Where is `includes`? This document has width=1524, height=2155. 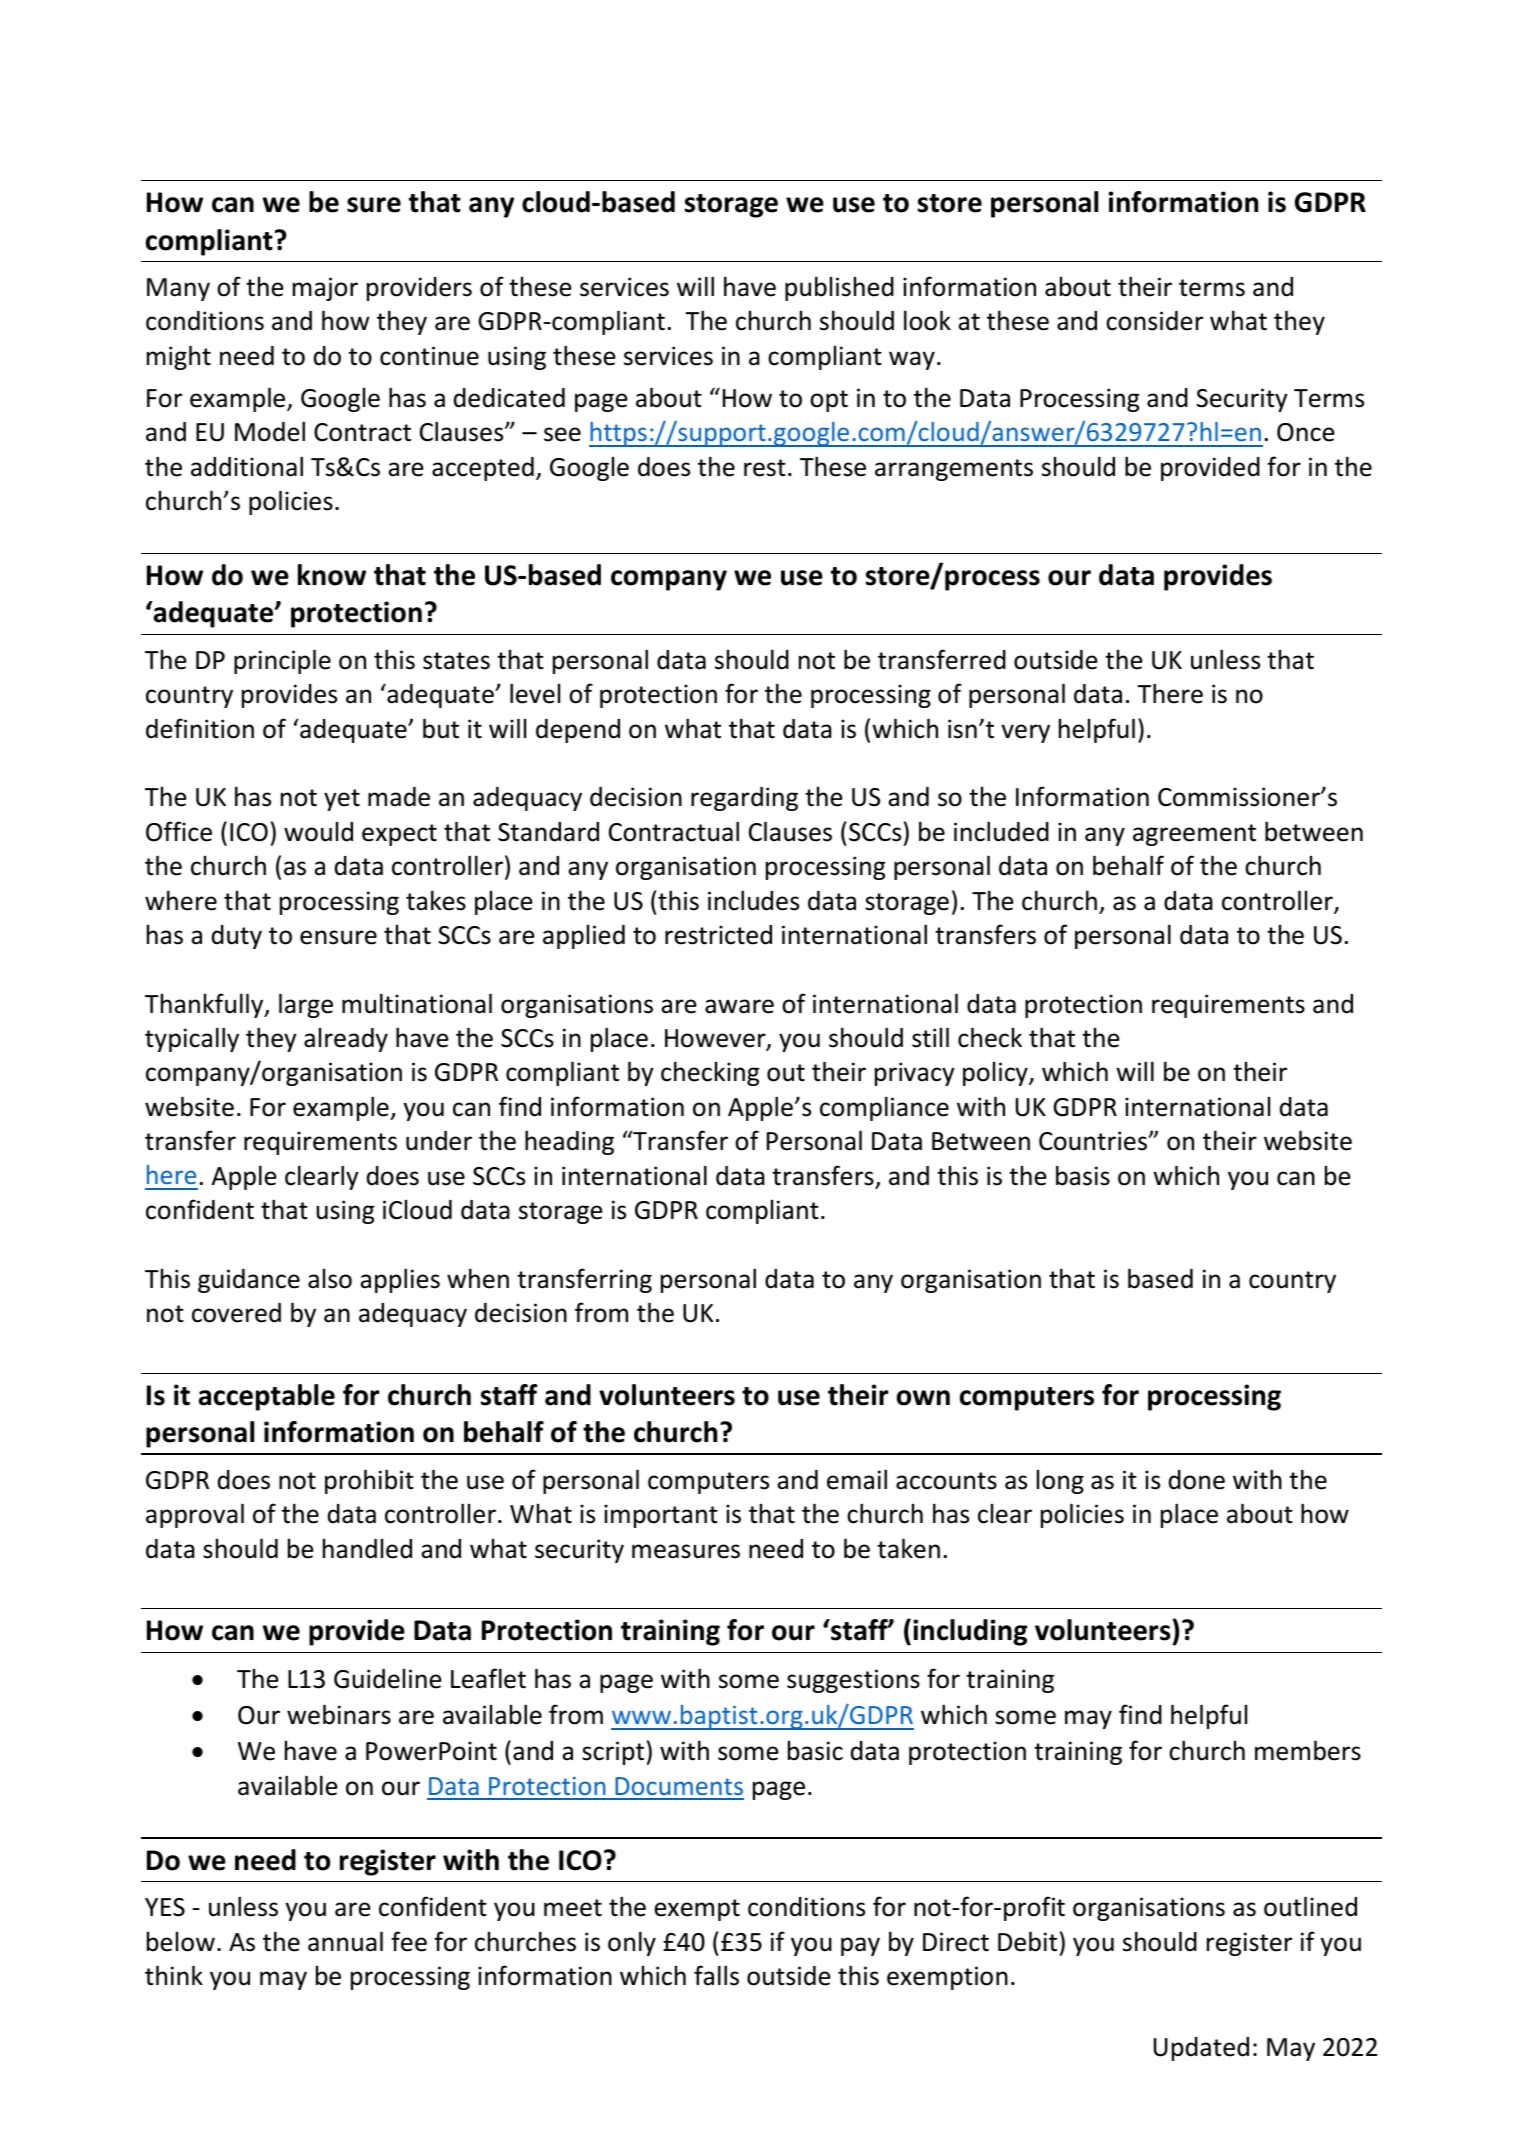 includes is located at coordinates (753, 900).
